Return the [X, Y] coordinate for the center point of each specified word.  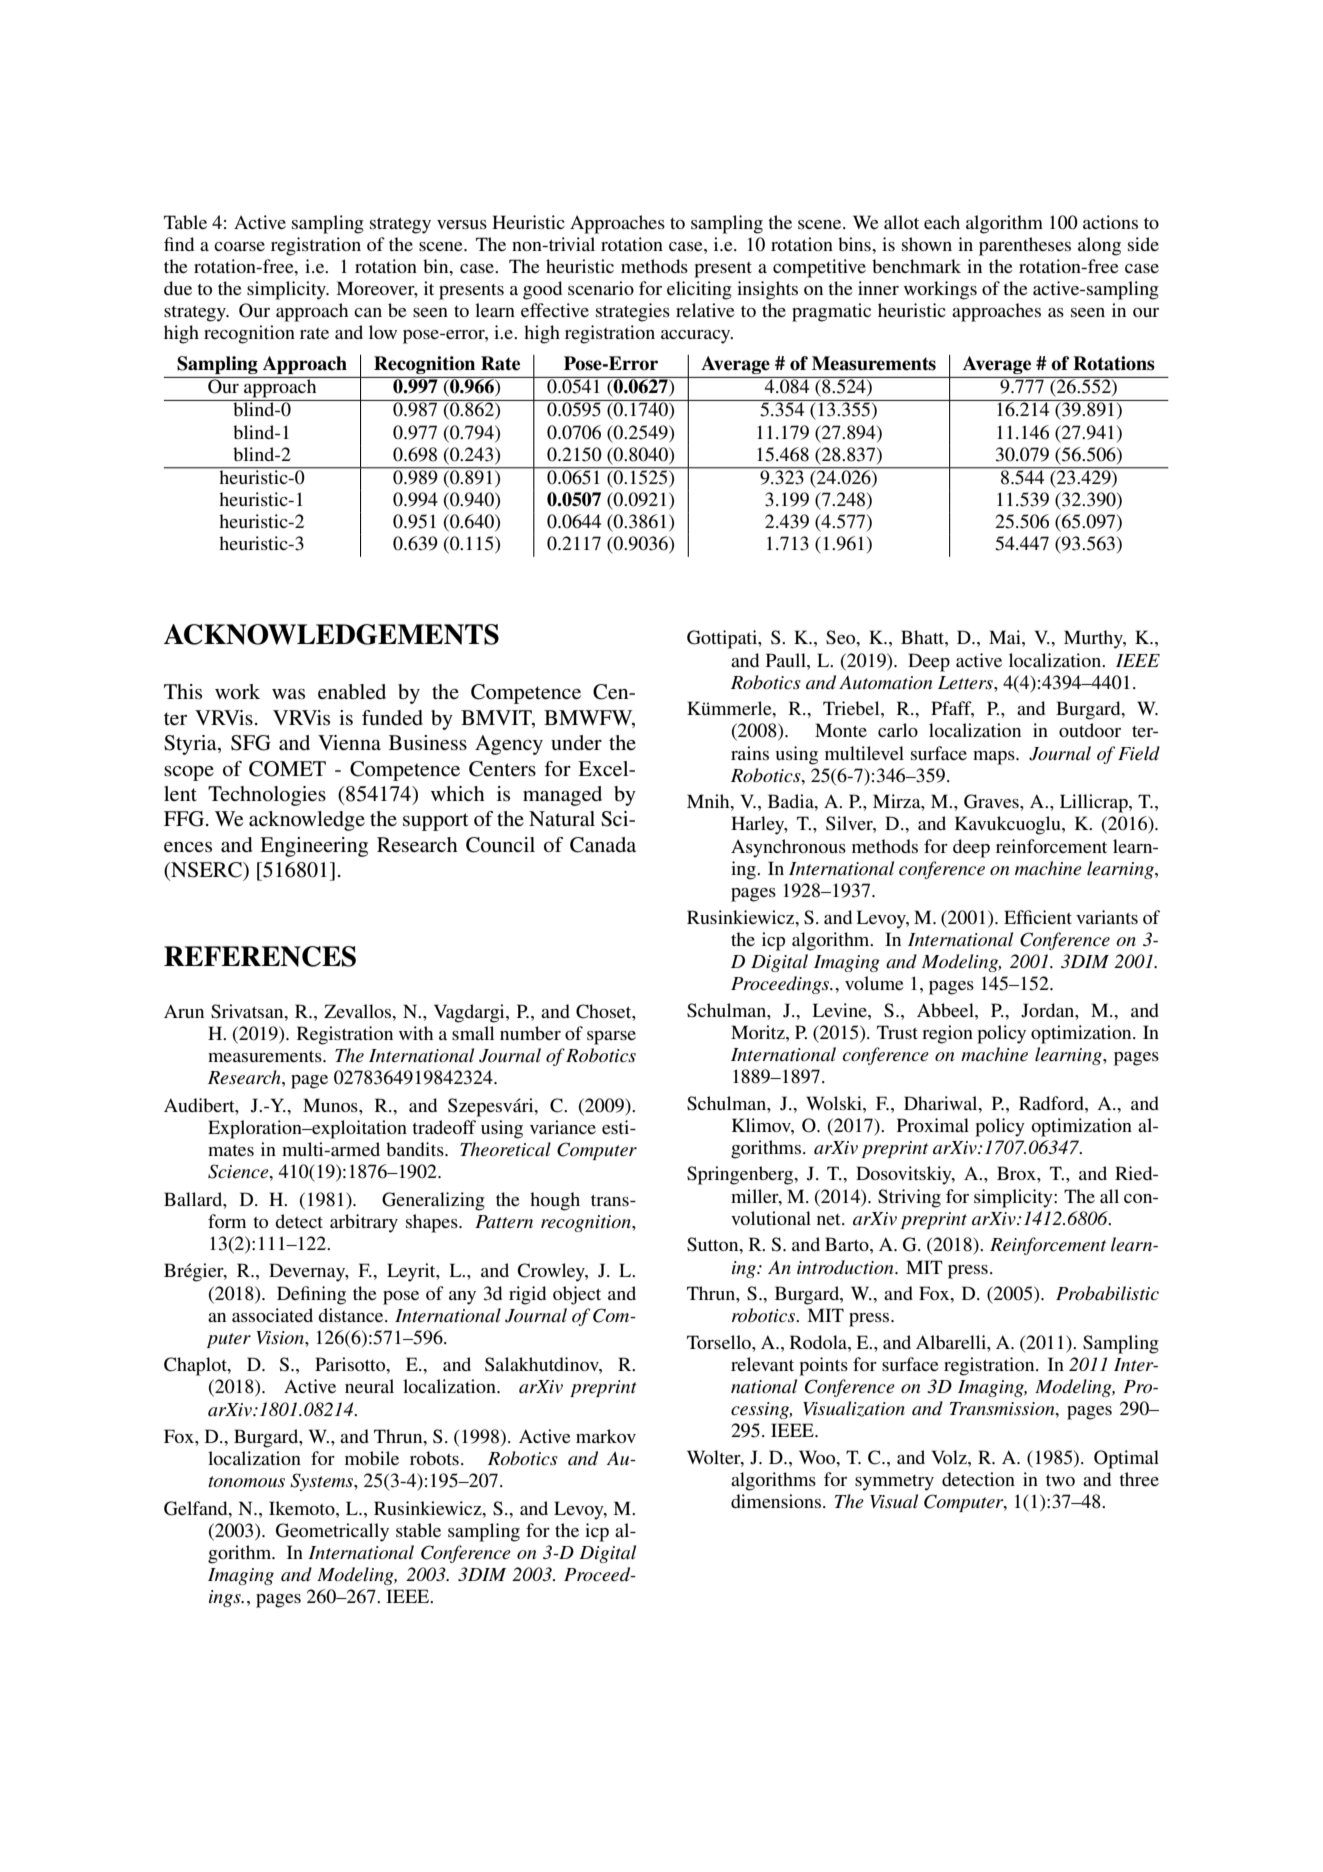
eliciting [699, 290]
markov [606, 1436]
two [1060, 1480]
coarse [239, 246]
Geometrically [332, 1532]
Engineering [314, 847]
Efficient [1038, 917]
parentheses [1025, 246]
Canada [603, 845]
